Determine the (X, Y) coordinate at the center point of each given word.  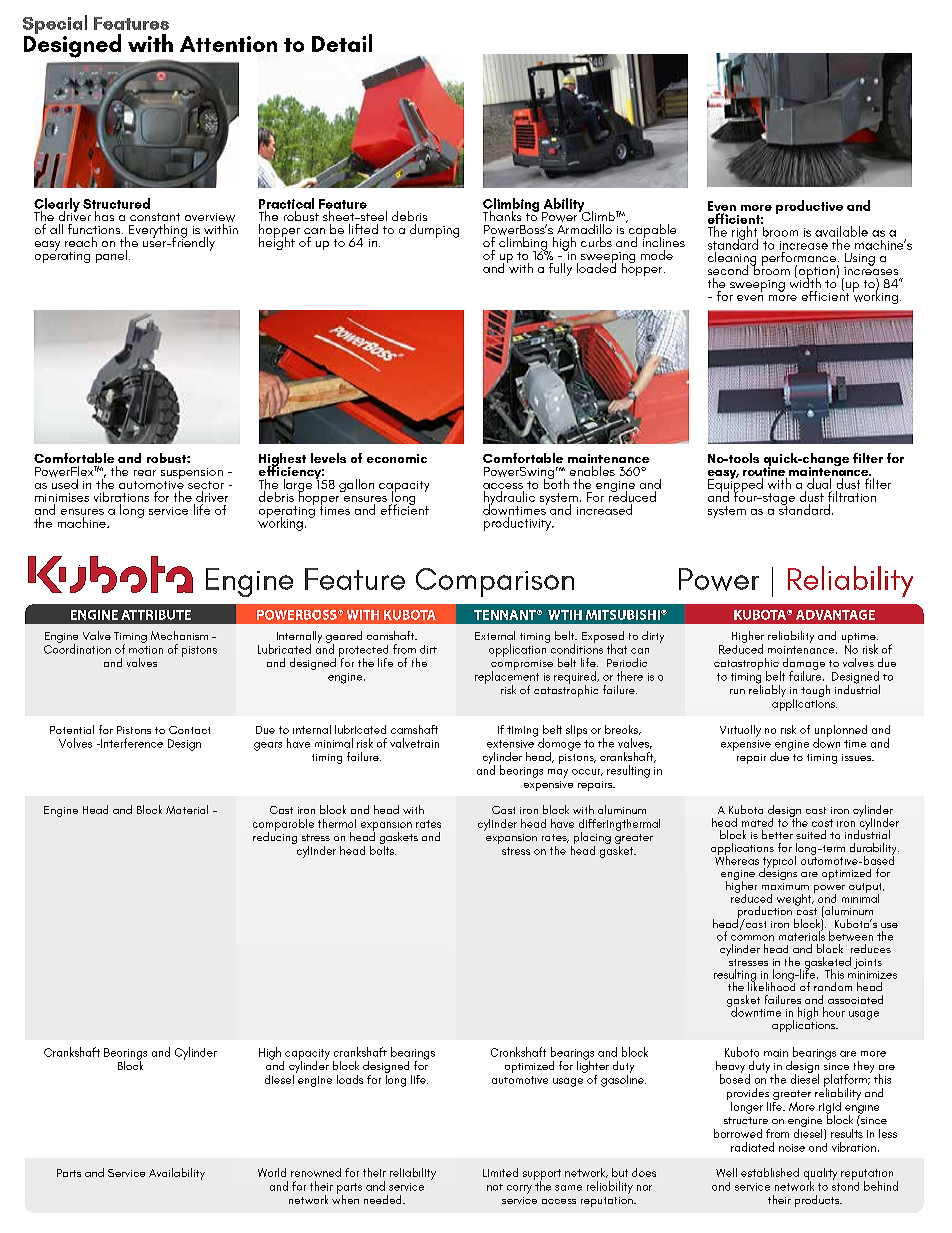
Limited (500, 1172)
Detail (342, 43)
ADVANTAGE (835, 615)
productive (809, 207)
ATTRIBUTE (156, 615)
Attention (228, 44)
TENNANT (506, 615)
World (272, 1172)
